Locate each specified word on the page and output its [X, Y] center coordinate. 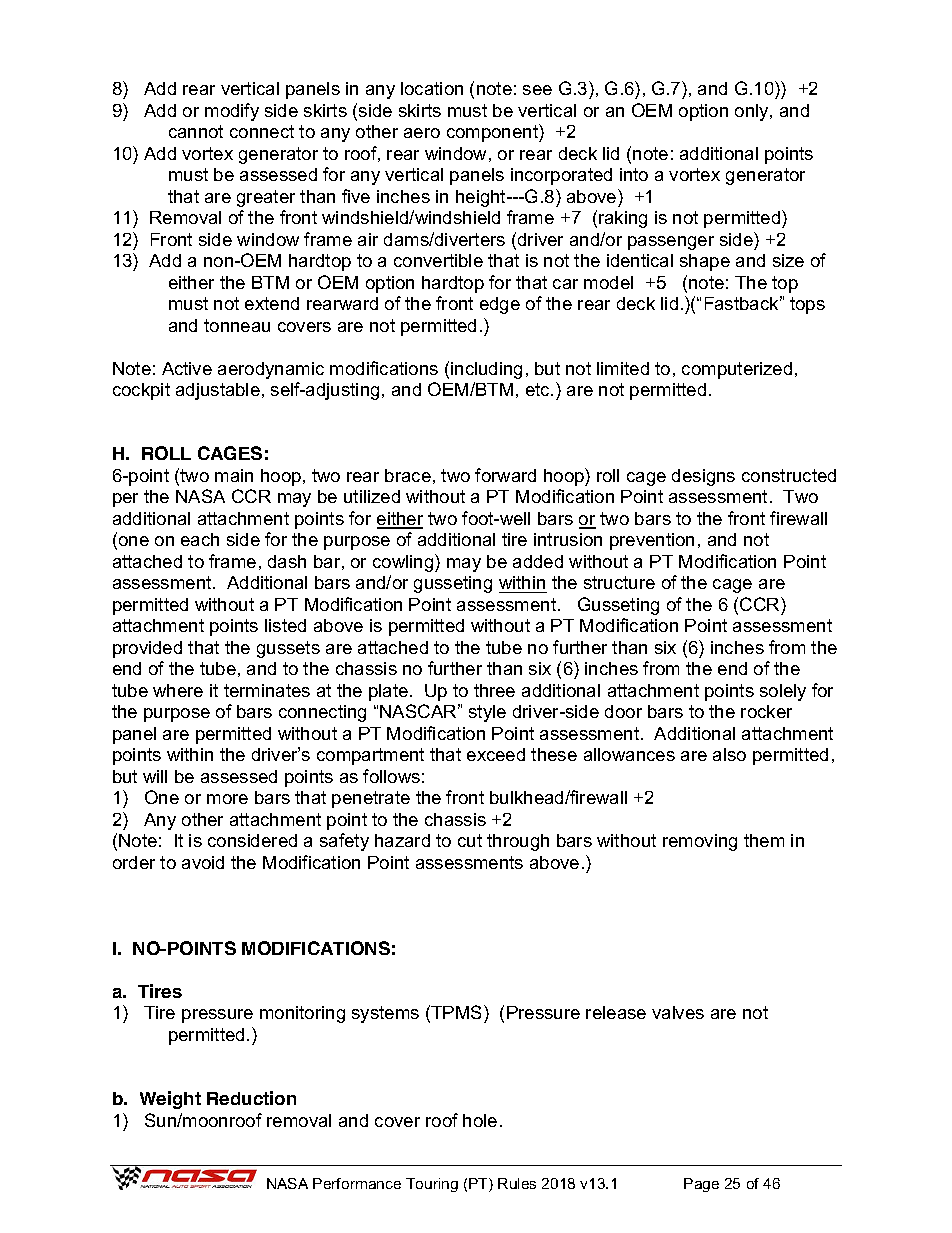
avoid [203, 862]
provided [147, 649]
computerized [737, 370]
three [494, 690]
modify [232, 112]
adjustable [218, 391]
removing [700, 842]
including [486, 370]
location [432, 88]
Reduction [251, 1098]
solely [783, 692]
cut [470, 840]
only [753, 112]
